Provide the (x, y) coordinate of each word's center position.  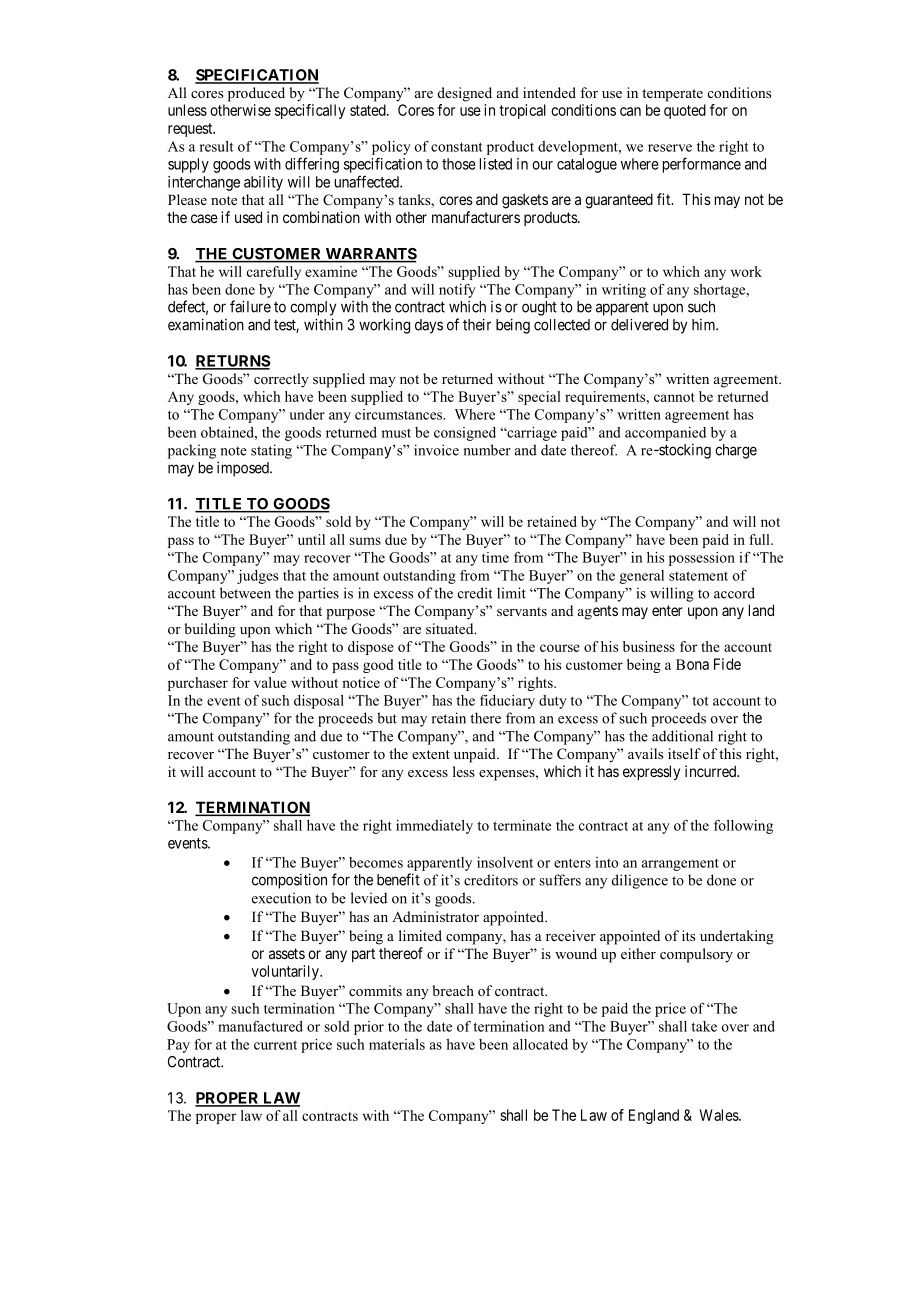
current (275, 1045)
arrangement (680, 864)
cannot (674, 397)
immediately (434, 827)
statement (698, 576)
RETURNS (232, 362)
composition (289, 881)
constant (457, 147)
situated (451, 628)
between (245, 593)
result (216, 146)
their (477, 324)
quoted (685, 111)
